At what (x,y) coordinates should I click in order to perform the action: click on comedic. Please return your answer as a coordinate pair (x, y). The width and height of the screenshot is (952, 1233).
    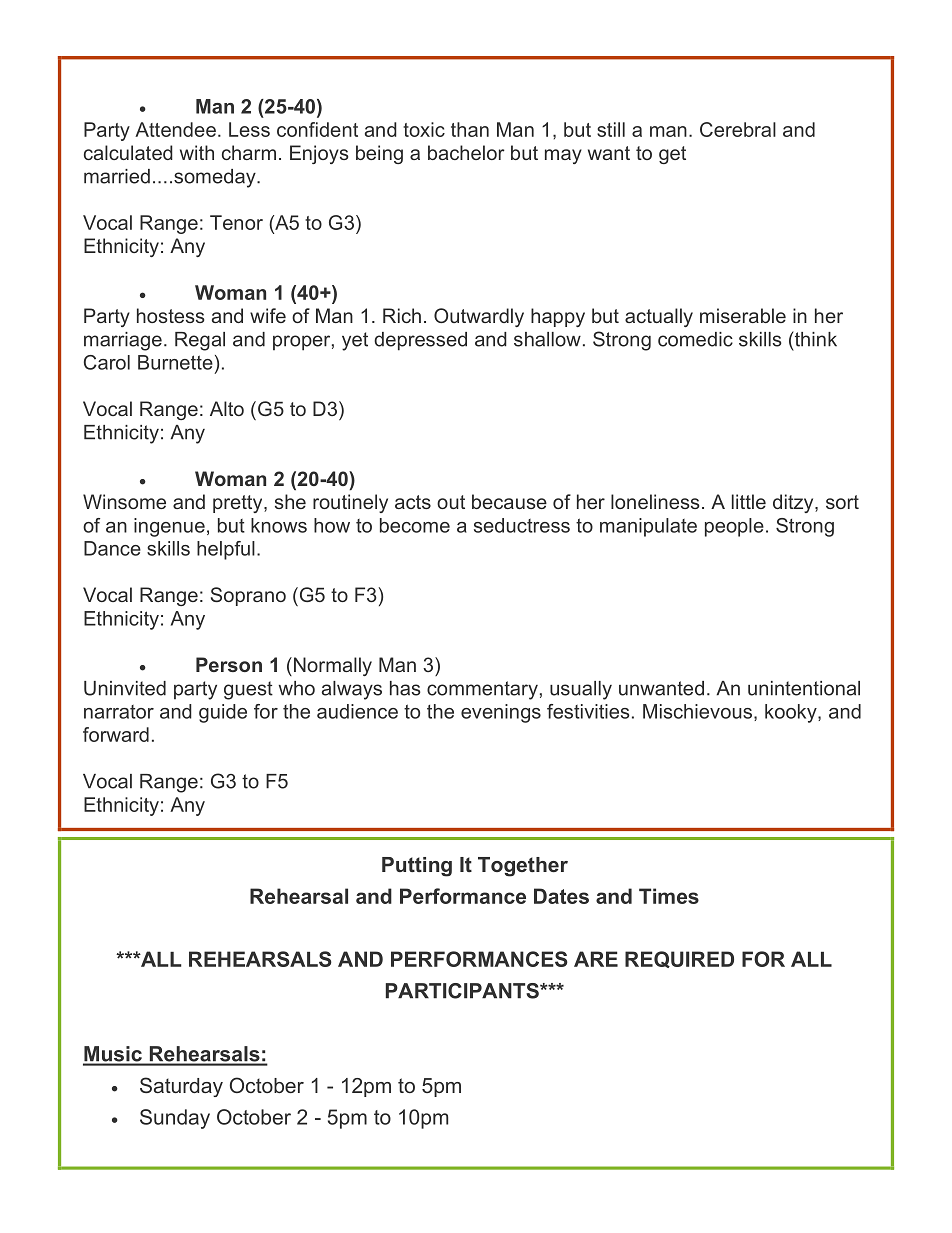
    Looking at the image, I should click on (695, 339).
